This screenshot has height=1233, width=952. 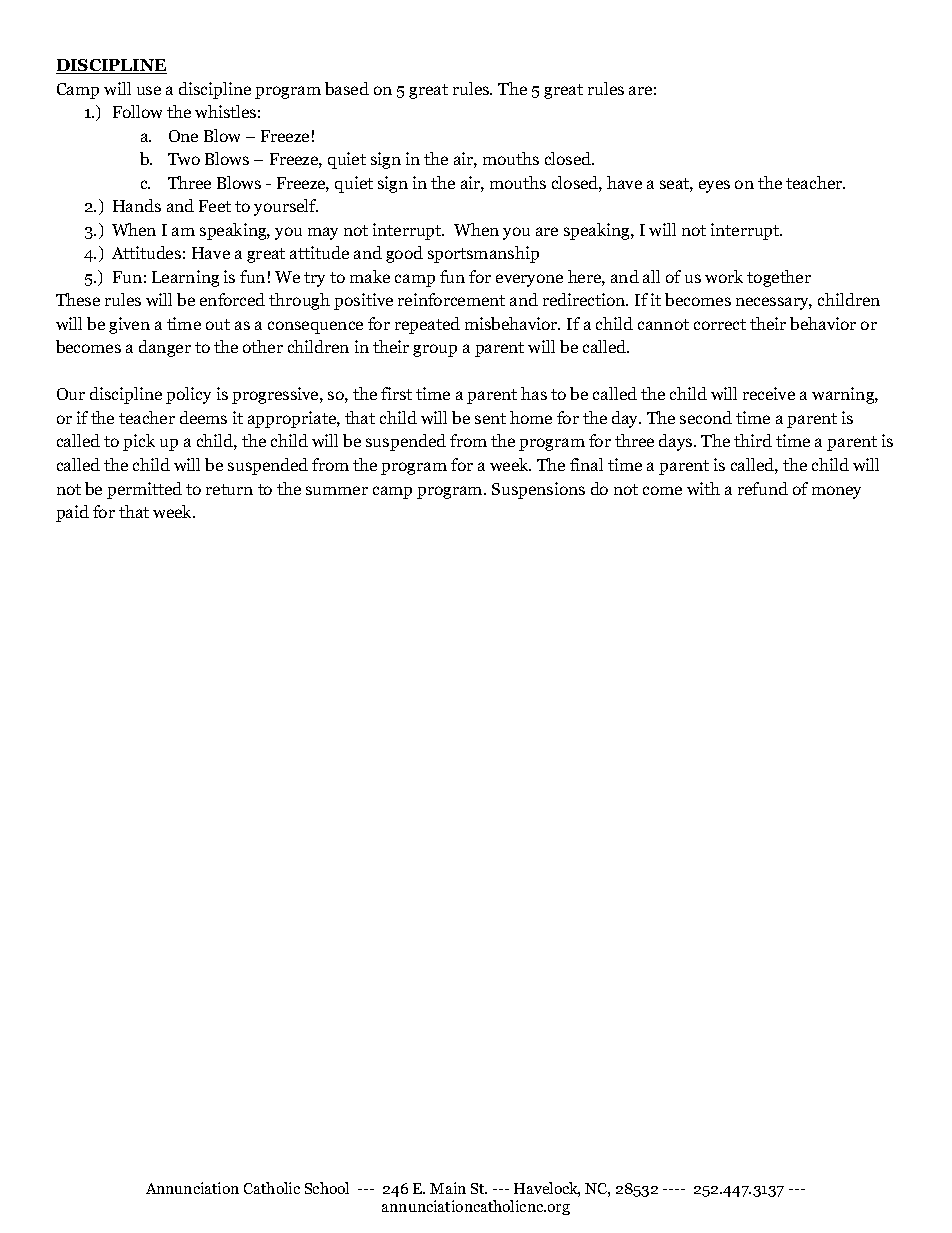 What do you see at coordinates (347, 88) in the screenshot?
I see `based` at bounding box center [347, 88].
